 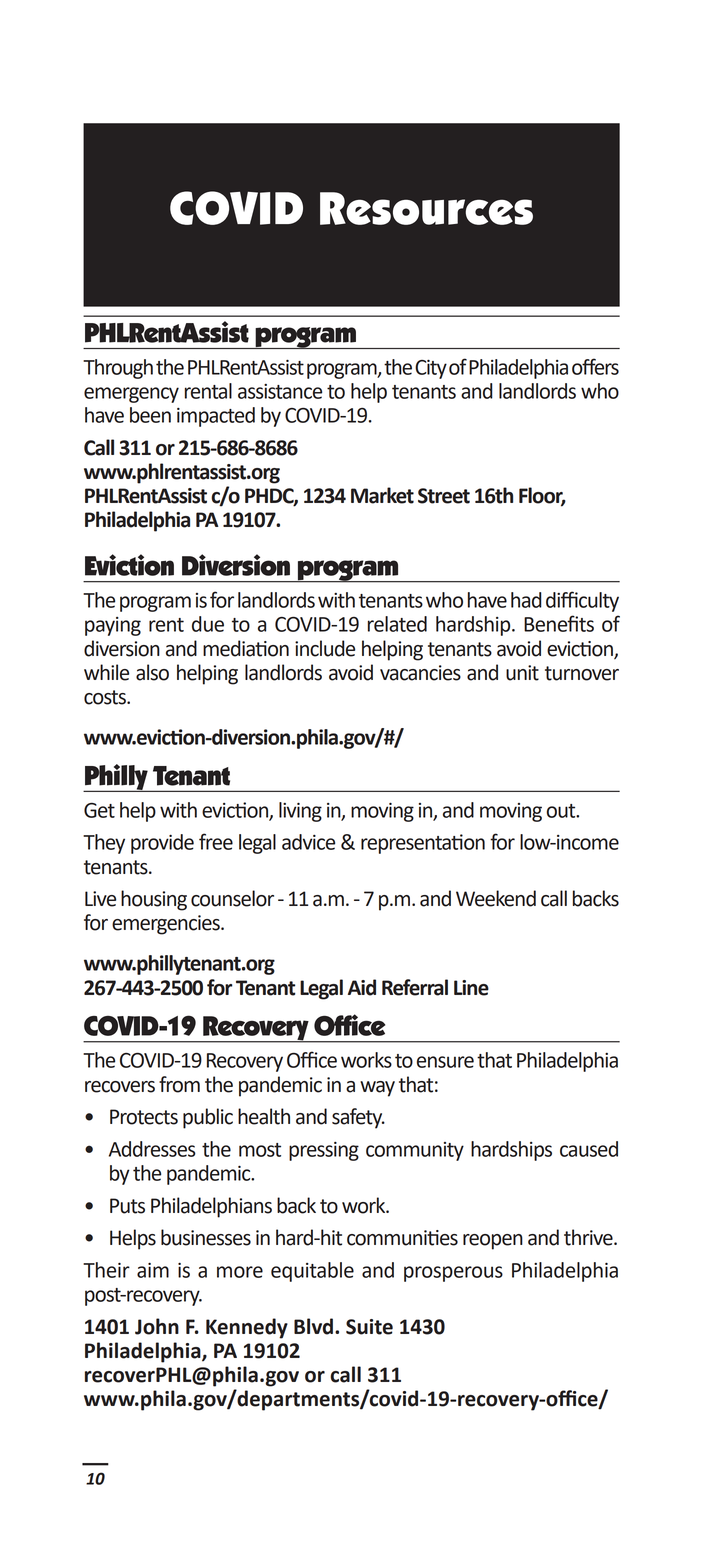 I want to click on aim, so click(x=153, y=1270).
